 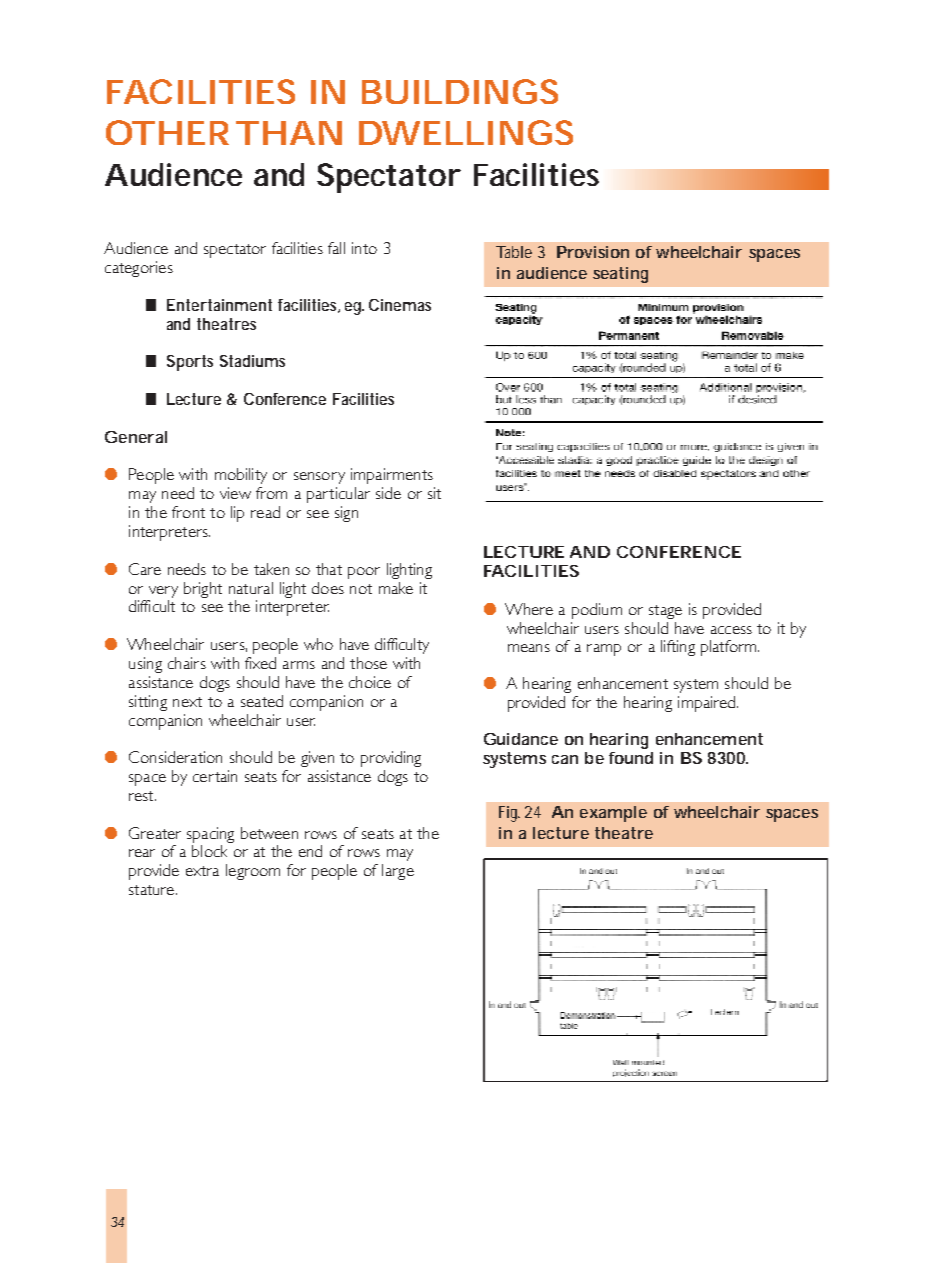 What do you see at coordinates (370, 682) in the document?
I see `choice` at bounding box center [370, 682].
